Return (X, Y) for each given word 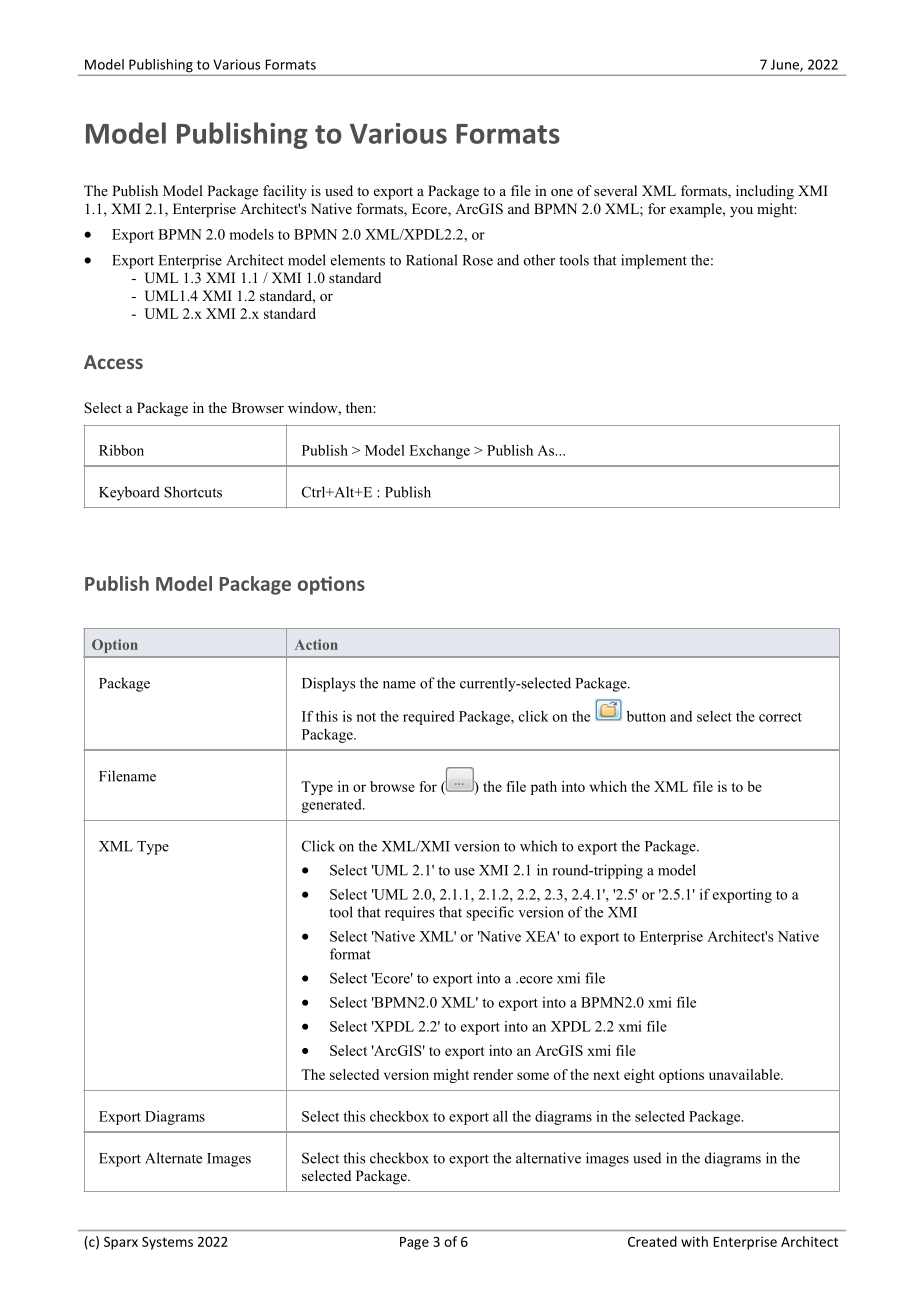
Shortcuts (193, 492)
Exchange (439, 452)
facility (285, 192)
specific (490, 913)
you (741, 212)
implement (654, 261)
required (429, 718)
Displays (329, 684)
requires (410, 913)
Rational (431, 260)
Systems (167, 1243)
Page (414, 1243)
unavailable (745, 1074)
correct (780, 717)
